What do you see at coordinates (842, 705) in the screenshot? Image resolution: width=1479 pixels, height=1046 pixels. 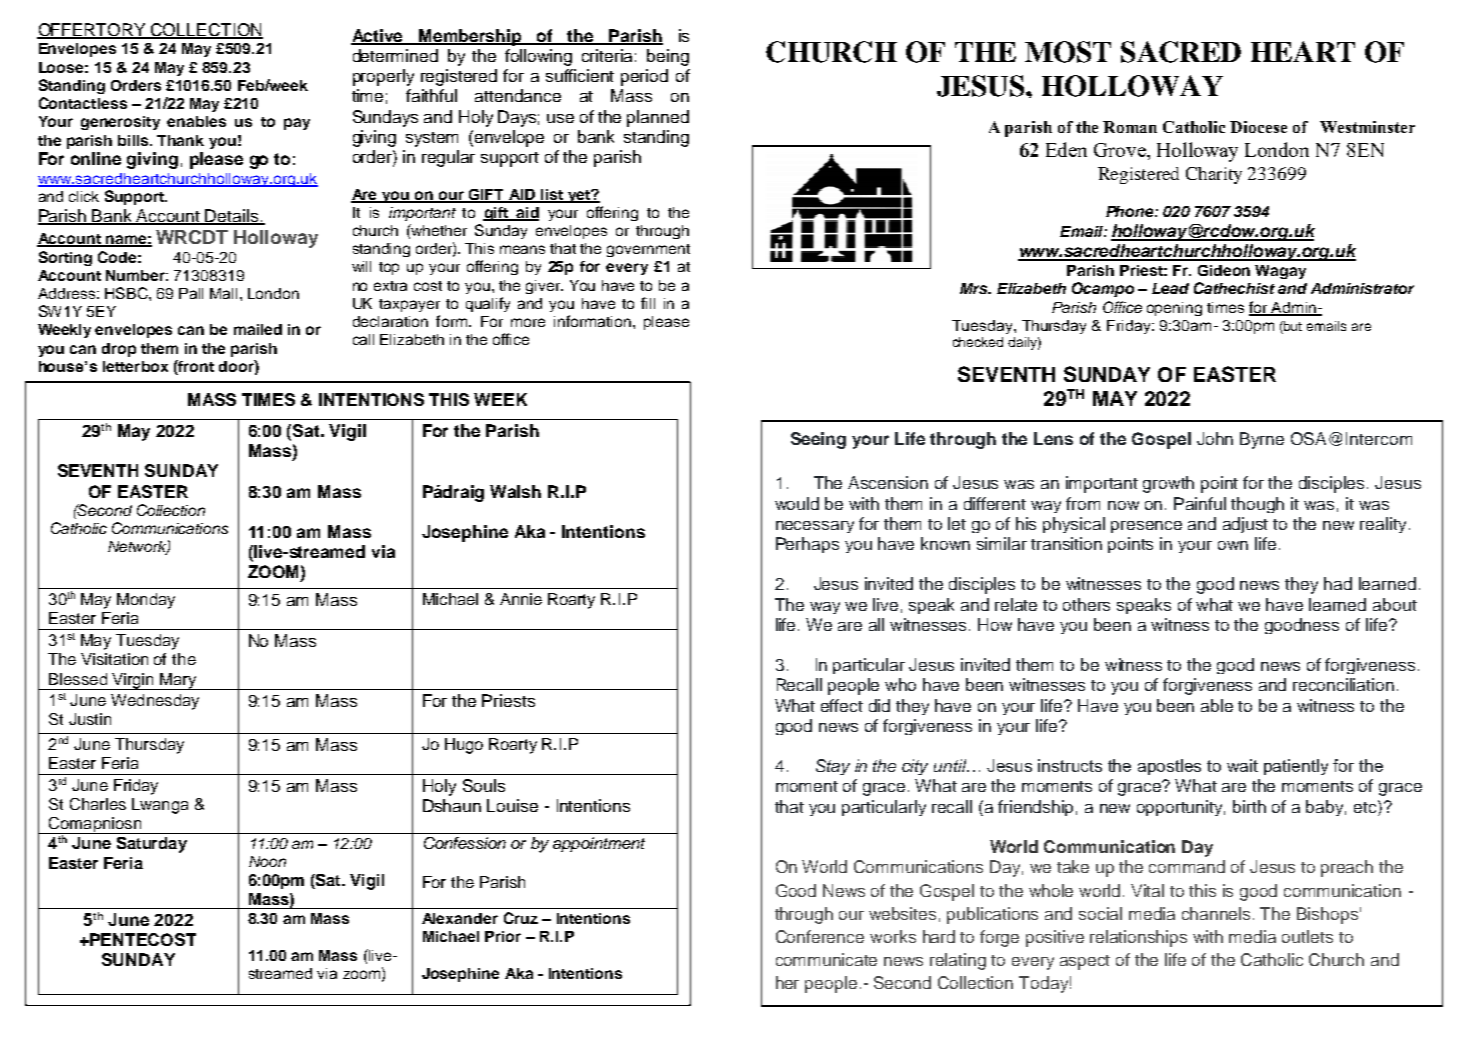 I see `effect` at bounding box center [842, 705].
